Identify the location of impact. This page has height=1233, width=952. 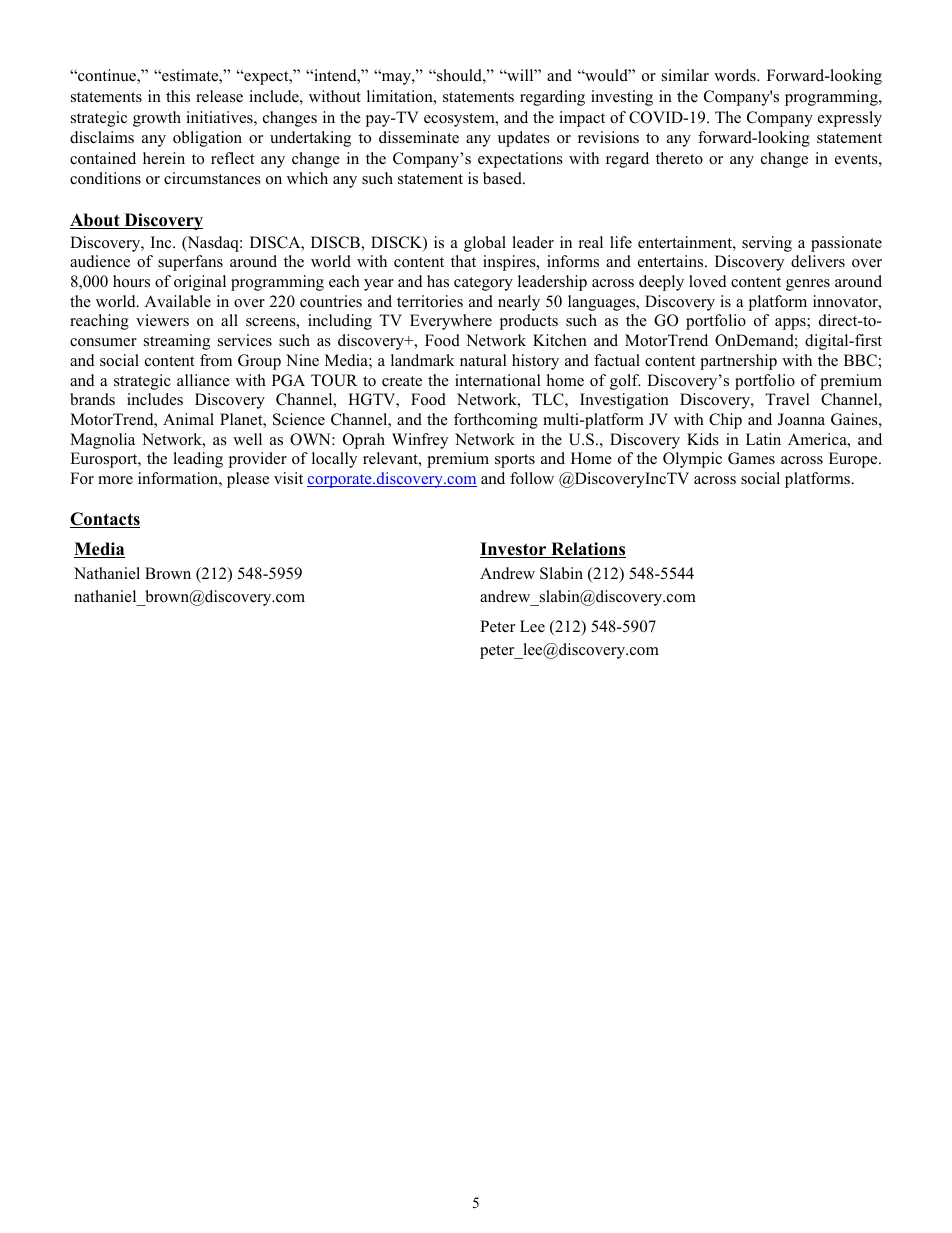
(582, 119).
